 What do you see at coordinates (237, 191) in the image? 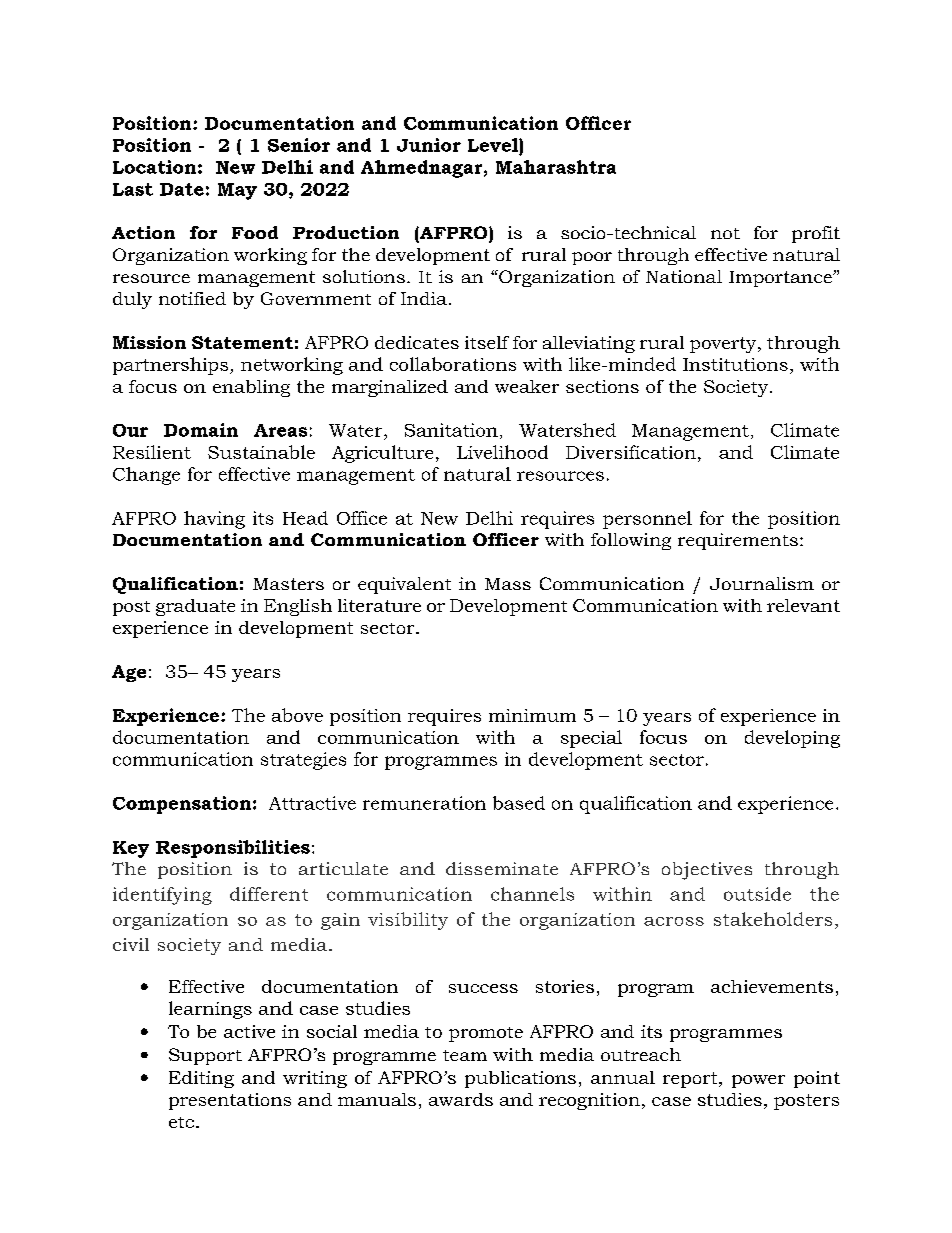
I see `May` at bounding box center [237, 191].
